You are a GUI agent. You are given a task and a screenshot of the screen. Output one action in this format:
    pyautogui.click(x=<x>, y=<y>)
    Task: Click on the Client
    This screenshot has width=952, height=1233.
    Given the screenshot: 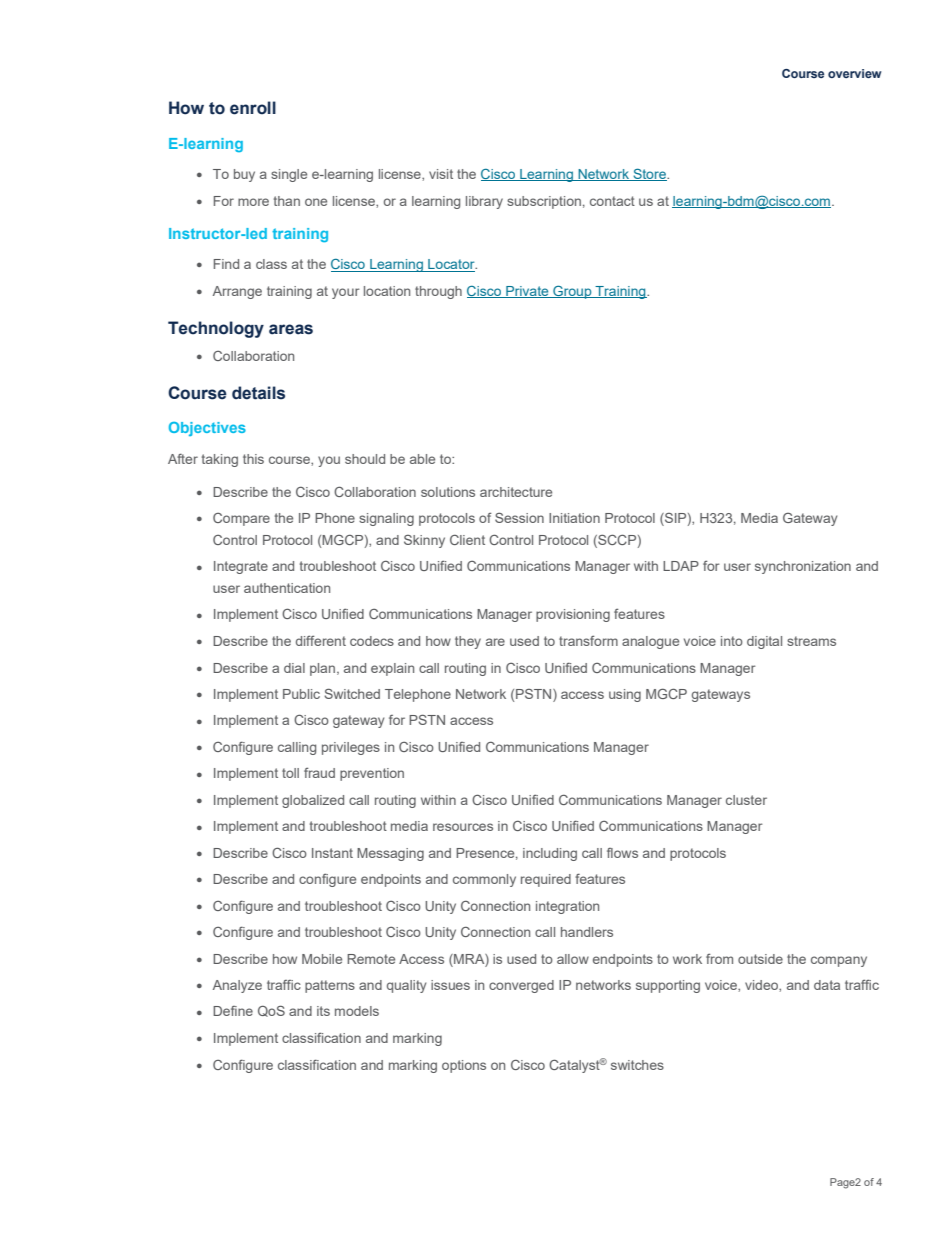 What is the action you would take?
    pyautogui.click(x=467, y=540)
